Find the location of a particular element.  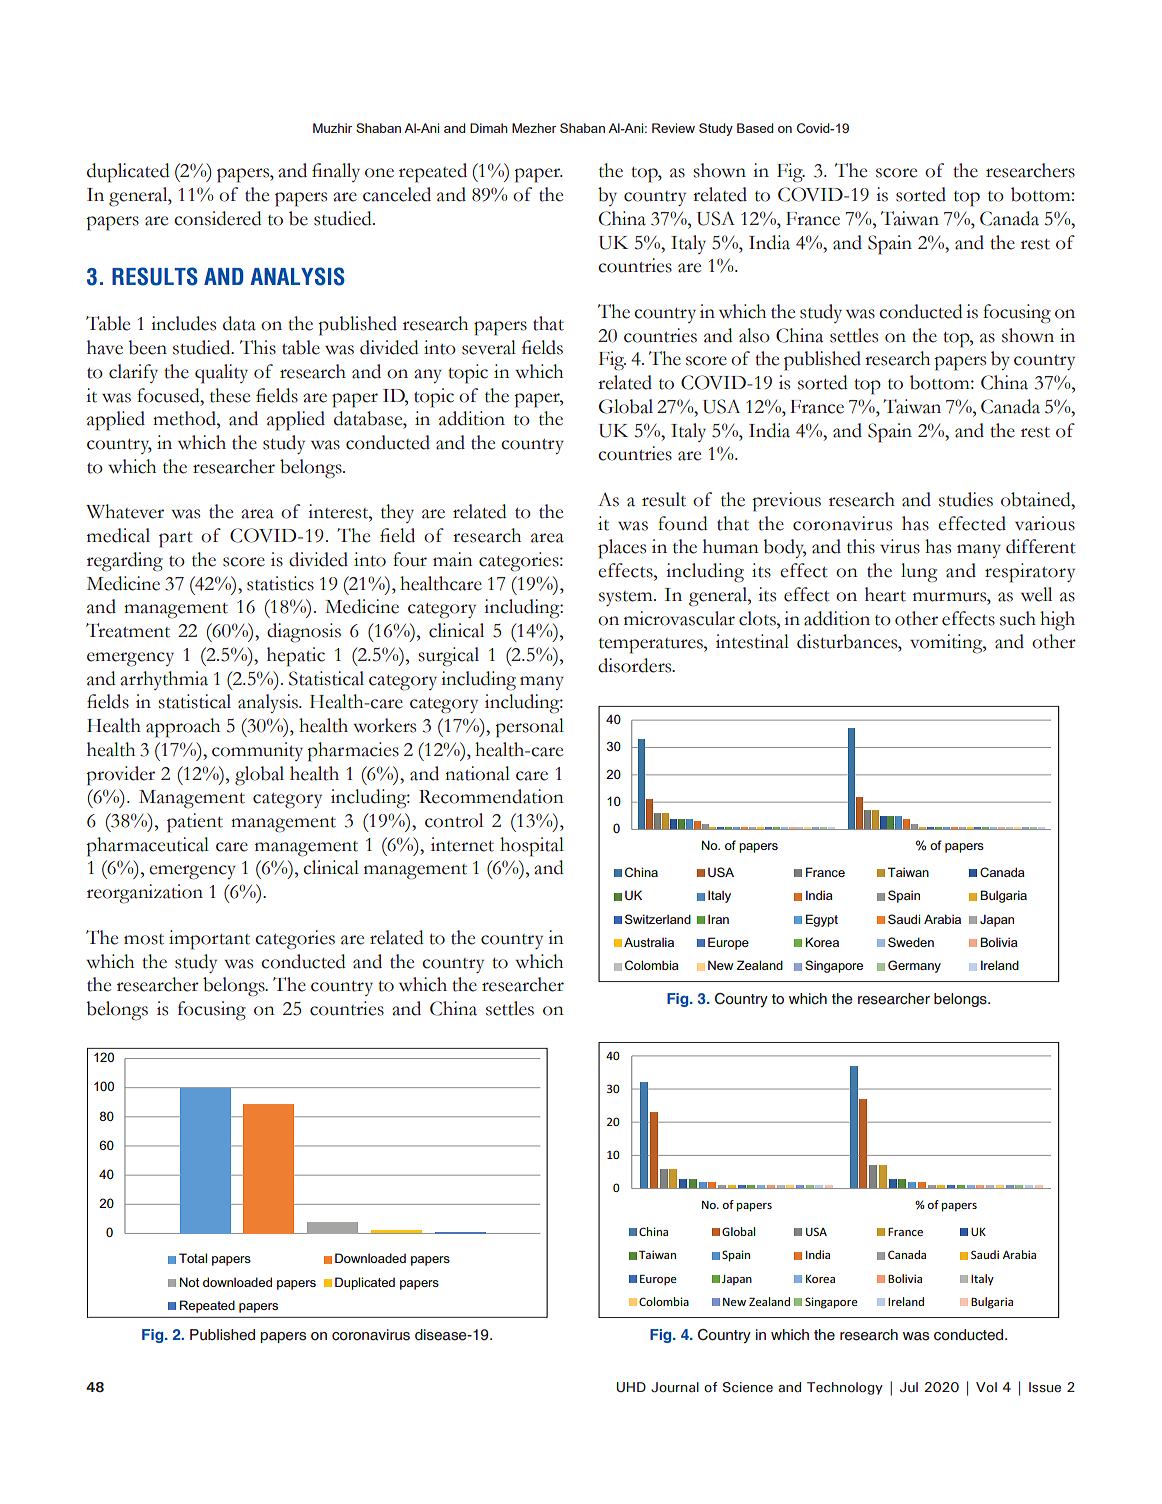

Not is located at coordinates (190, 1282).
